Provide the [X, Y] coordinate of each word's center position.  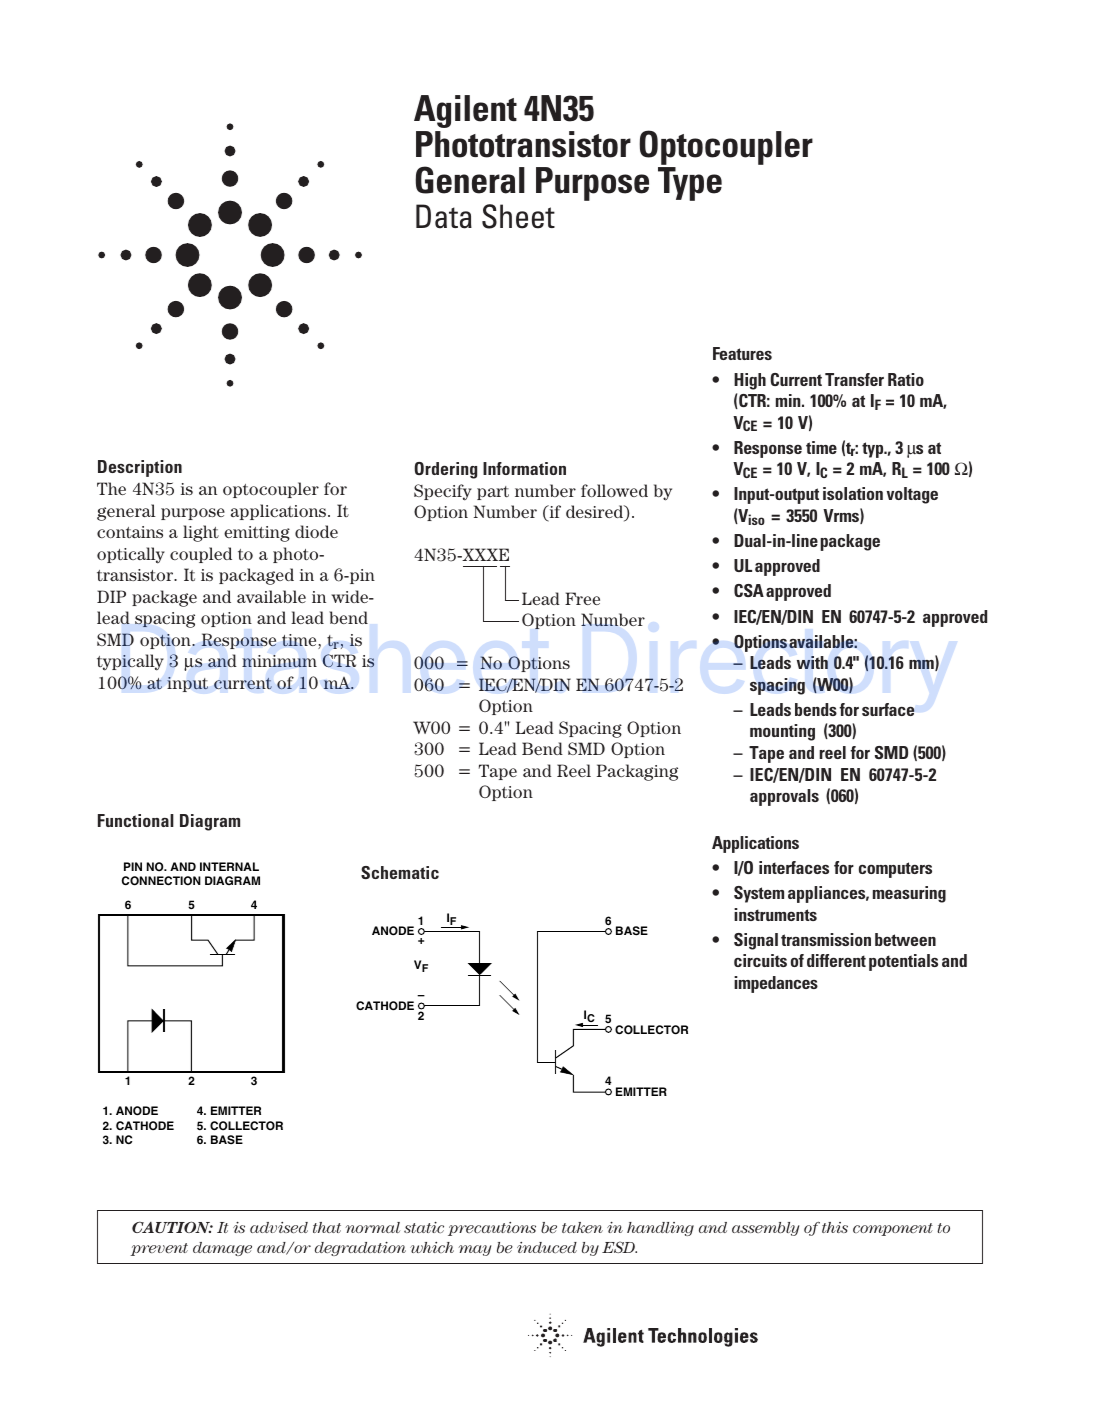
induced [547, 1247]
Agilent [465, 111]
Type [690, 184]
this [835, 1227]
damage [222, 1249]
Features [742, 353]
